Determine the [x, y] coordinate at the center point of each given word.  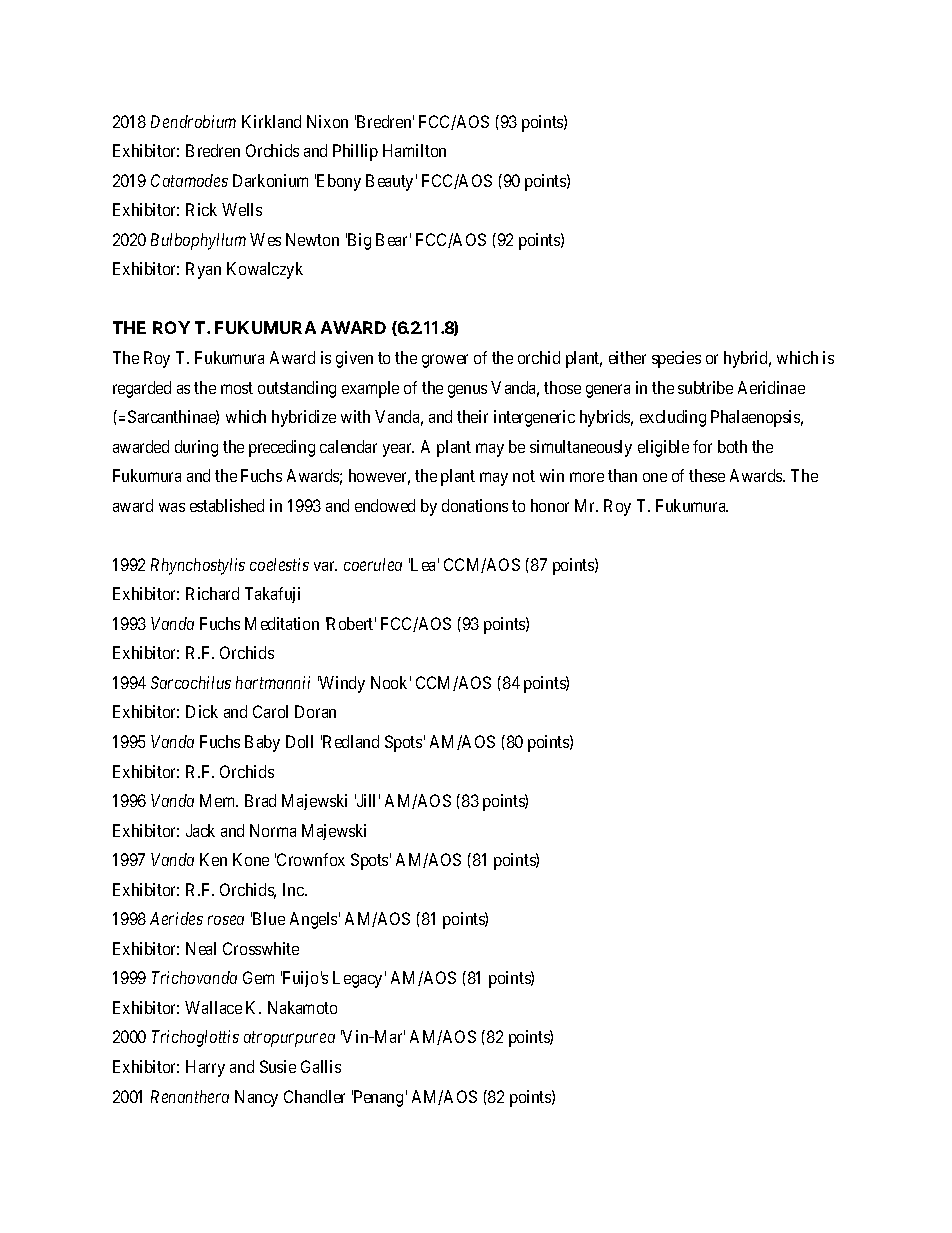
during [196, 448]
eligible [663, 448]
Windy [341, 684]
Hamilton [414, 150]
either [627, 357]
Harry [205, 1068]
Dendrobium [193, 121]
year [398, 450]
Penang [377, 1098]
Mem [219, 800]
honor [550, 505]
